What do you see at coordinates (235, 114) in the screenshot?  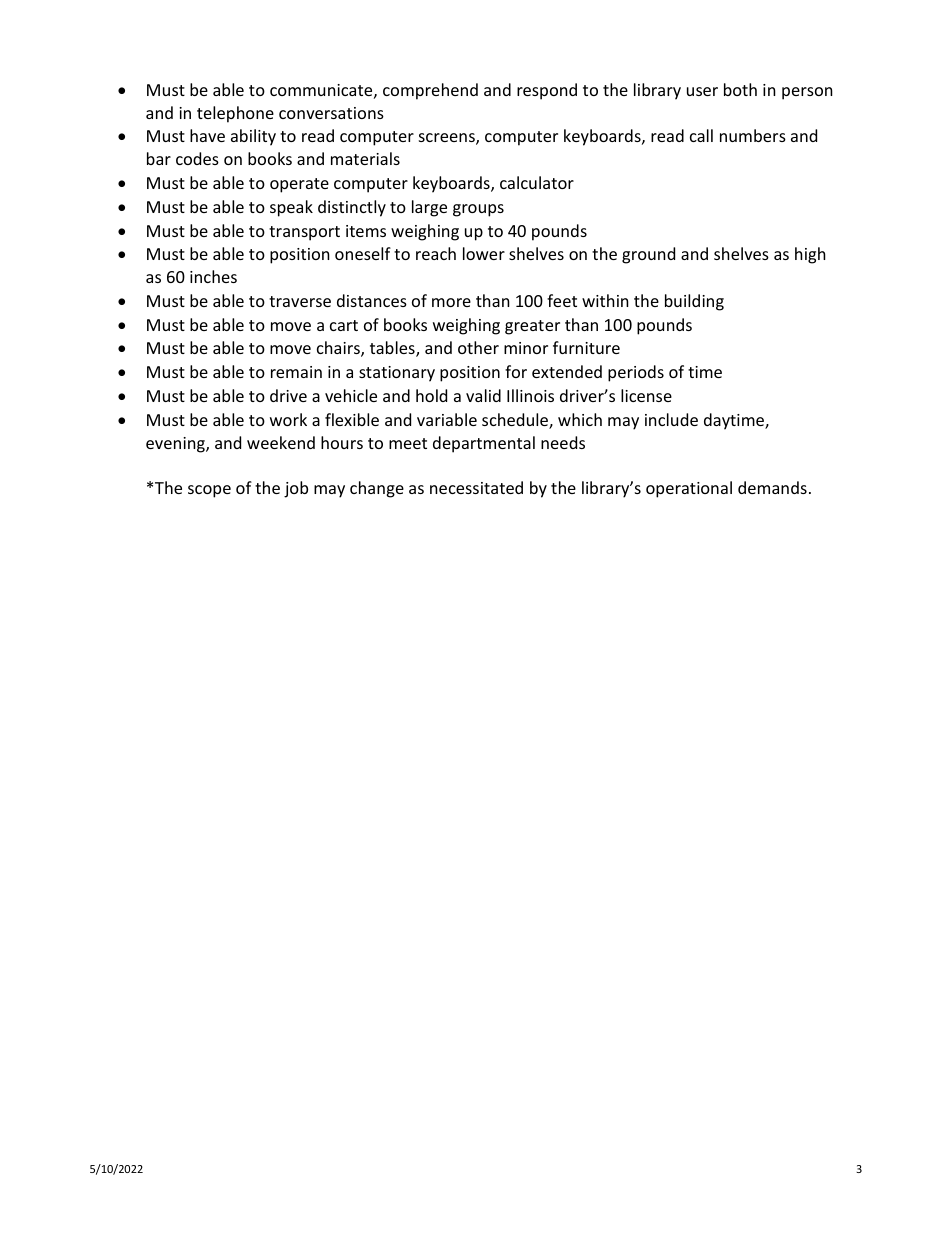 I see `telephone` at bounding box center [235, 114].
